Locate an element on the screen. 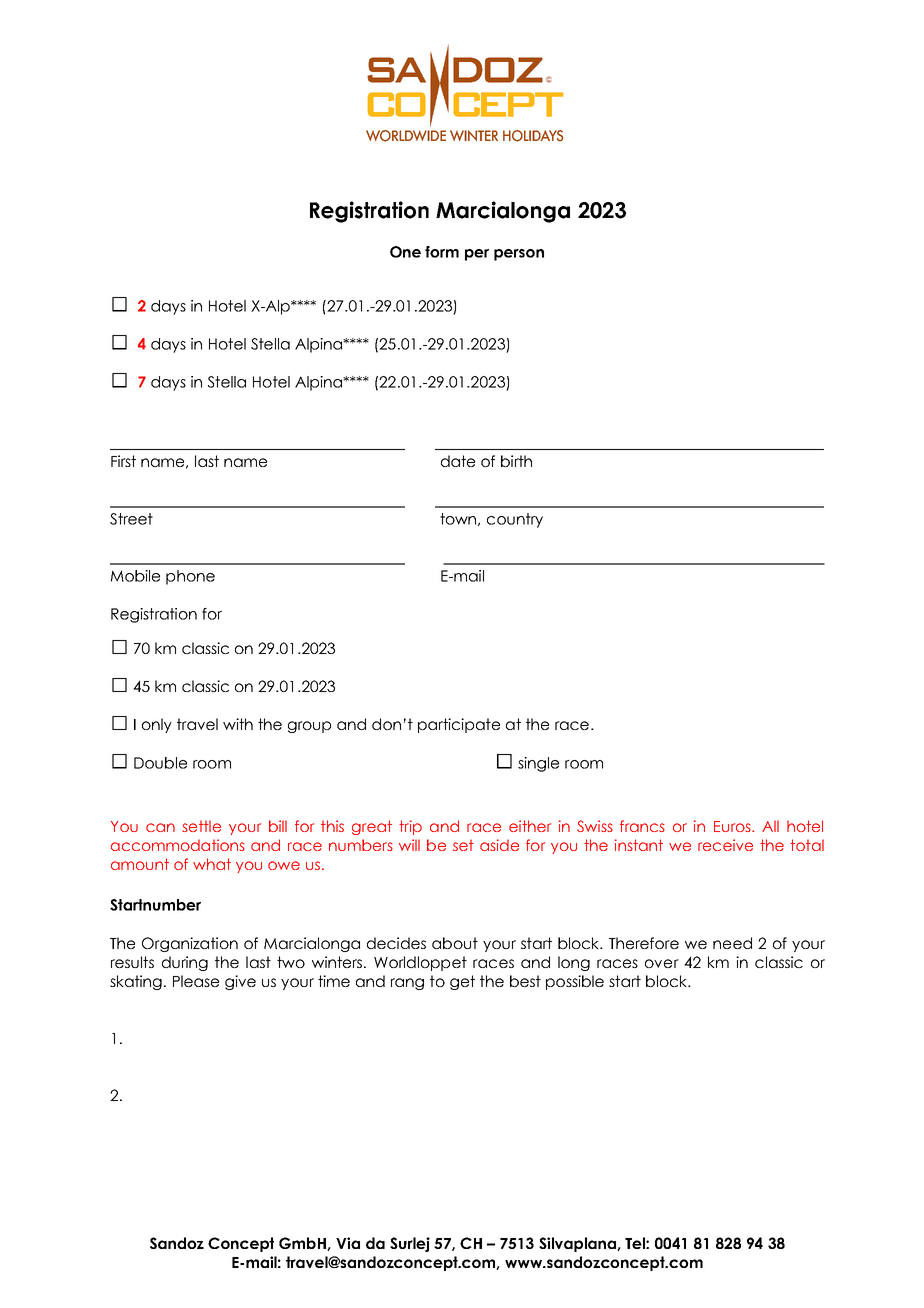 This screenshot has height=1308, width=924. get is located at coordinates (462, 982).
